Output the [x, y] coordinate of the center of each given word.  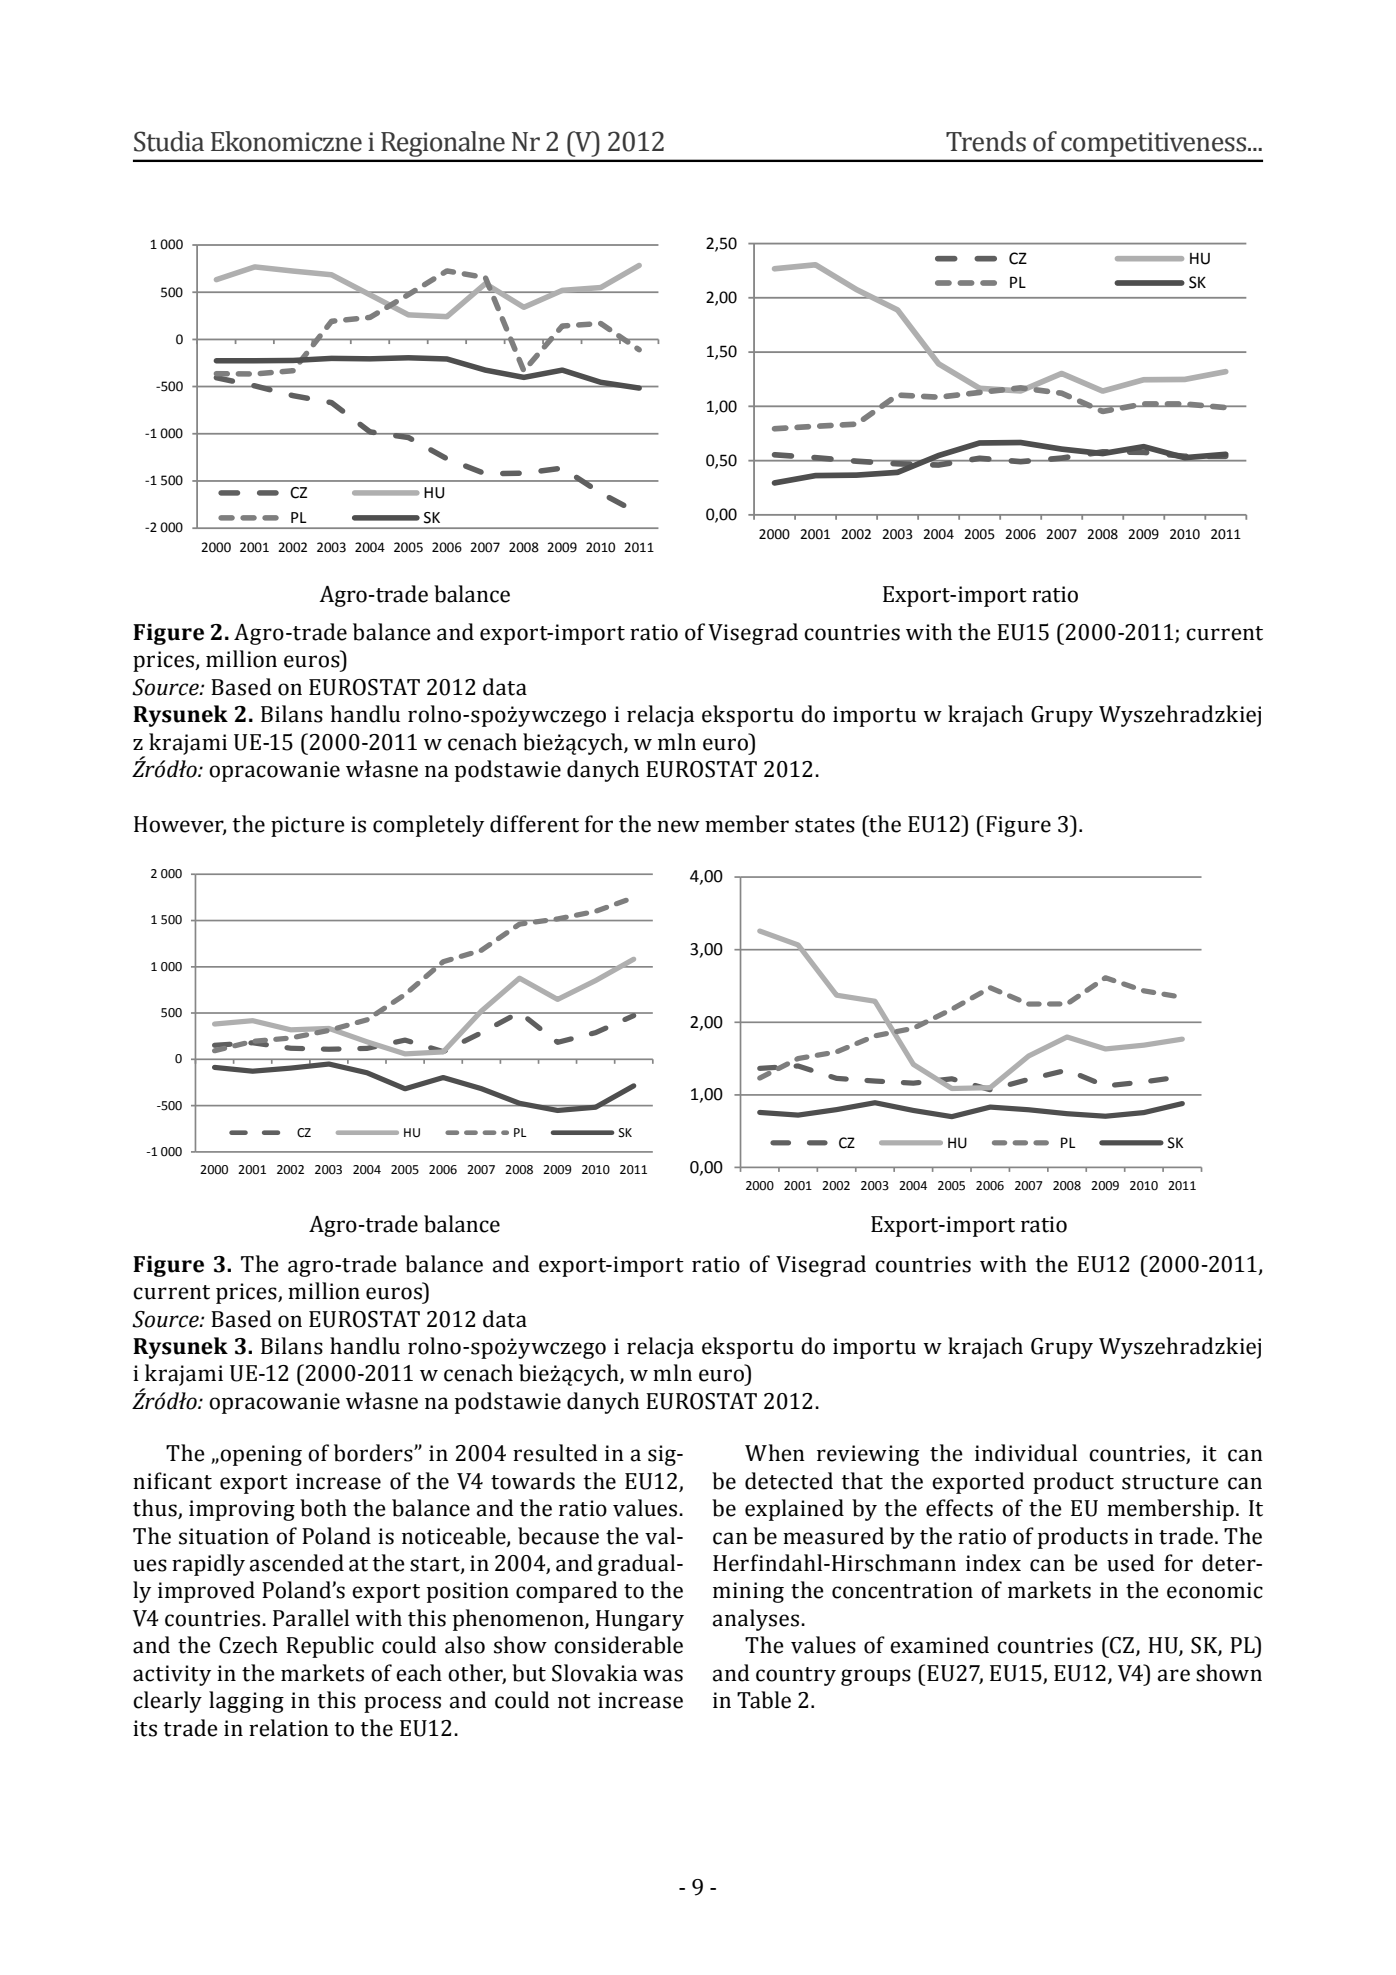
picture [308, 826]
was [663, 1675]
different [534, 824]
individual [1026, 1453]
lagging [246, 1702]
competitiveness [1155, 144]
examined [939, 1645]
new [678, 826]
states [825, 825]
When [775, 1453]
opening [260, 1455]
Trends [986, 141]
